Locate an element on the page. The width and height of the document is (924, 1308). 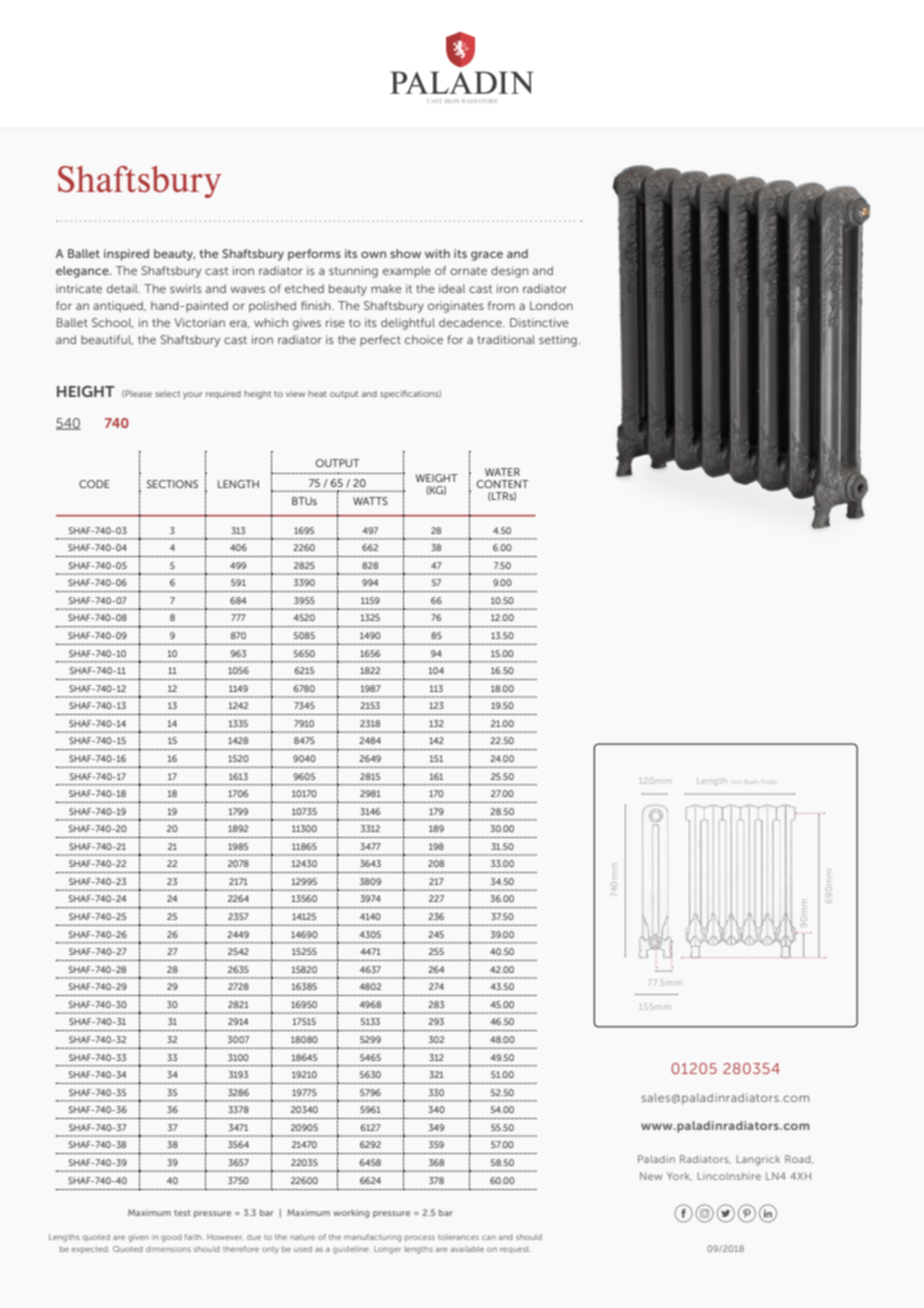
WATTS is located at coordinates (370, 501).
